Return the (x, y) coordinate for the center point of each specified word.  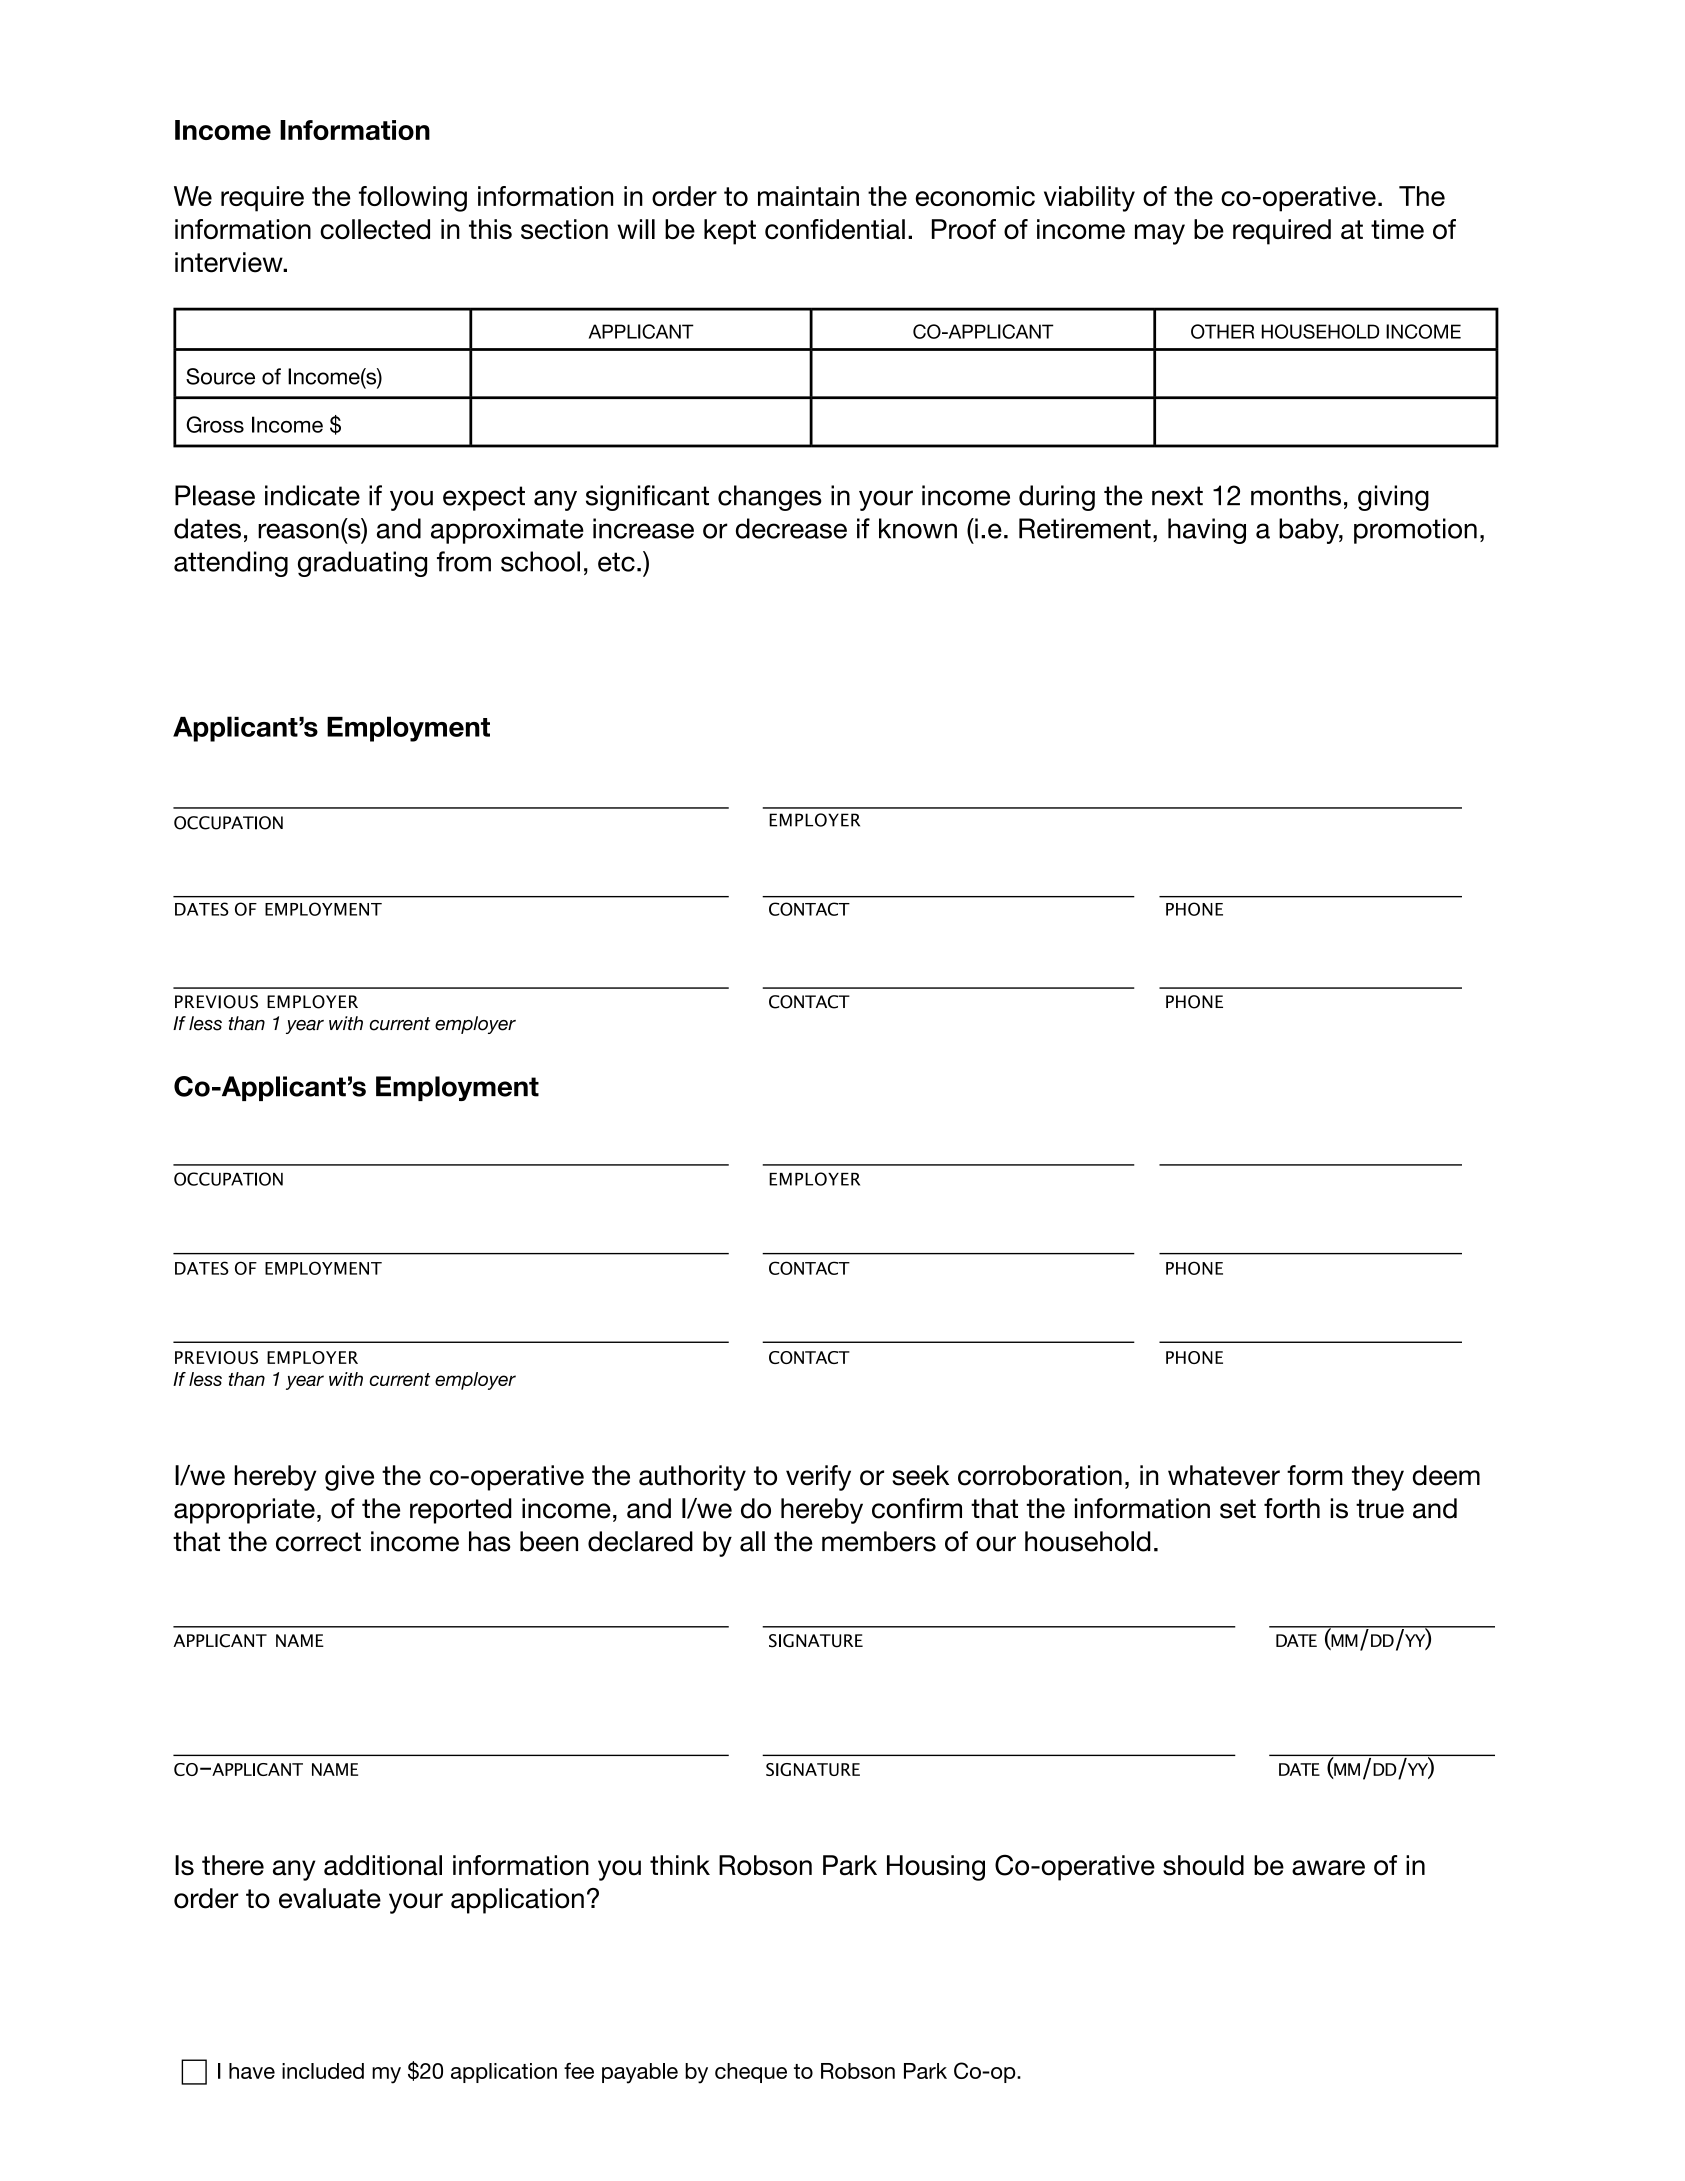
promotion (1415, 531)
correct (318, 1542)
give (349, 1478)
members (879, 1541)
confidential (835, 229)
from (464, 561)
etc (616, 562)
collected (375, 229)
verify (818, 1478)
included (323, 2071)
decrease (791, 528)
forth (1292, 1508)
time (1397, 229)
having (1207, 531)
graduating (362, 564)
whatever (1224, 1475)
